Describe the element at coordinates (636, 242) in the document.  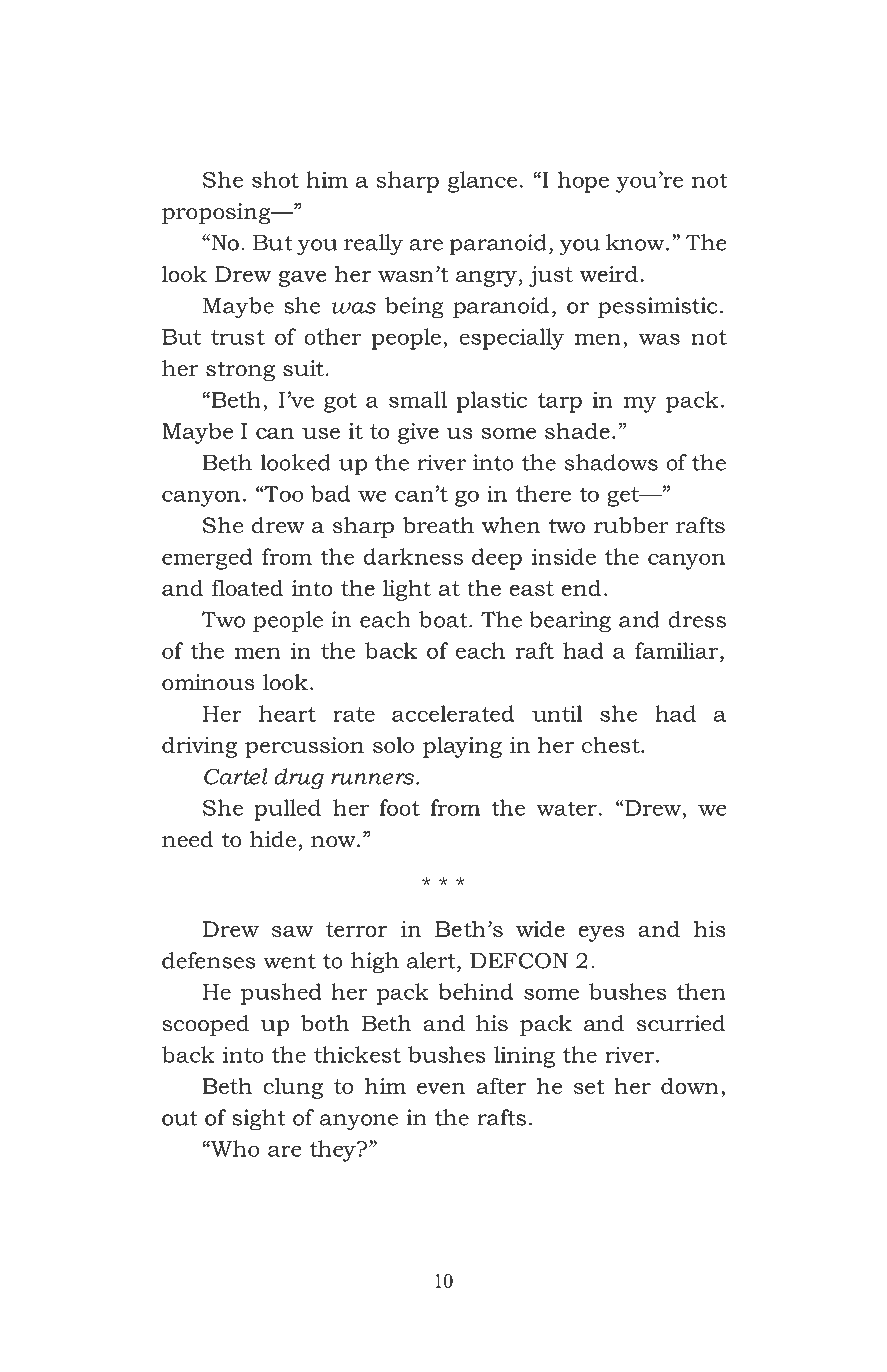
I see `know` at that location.
